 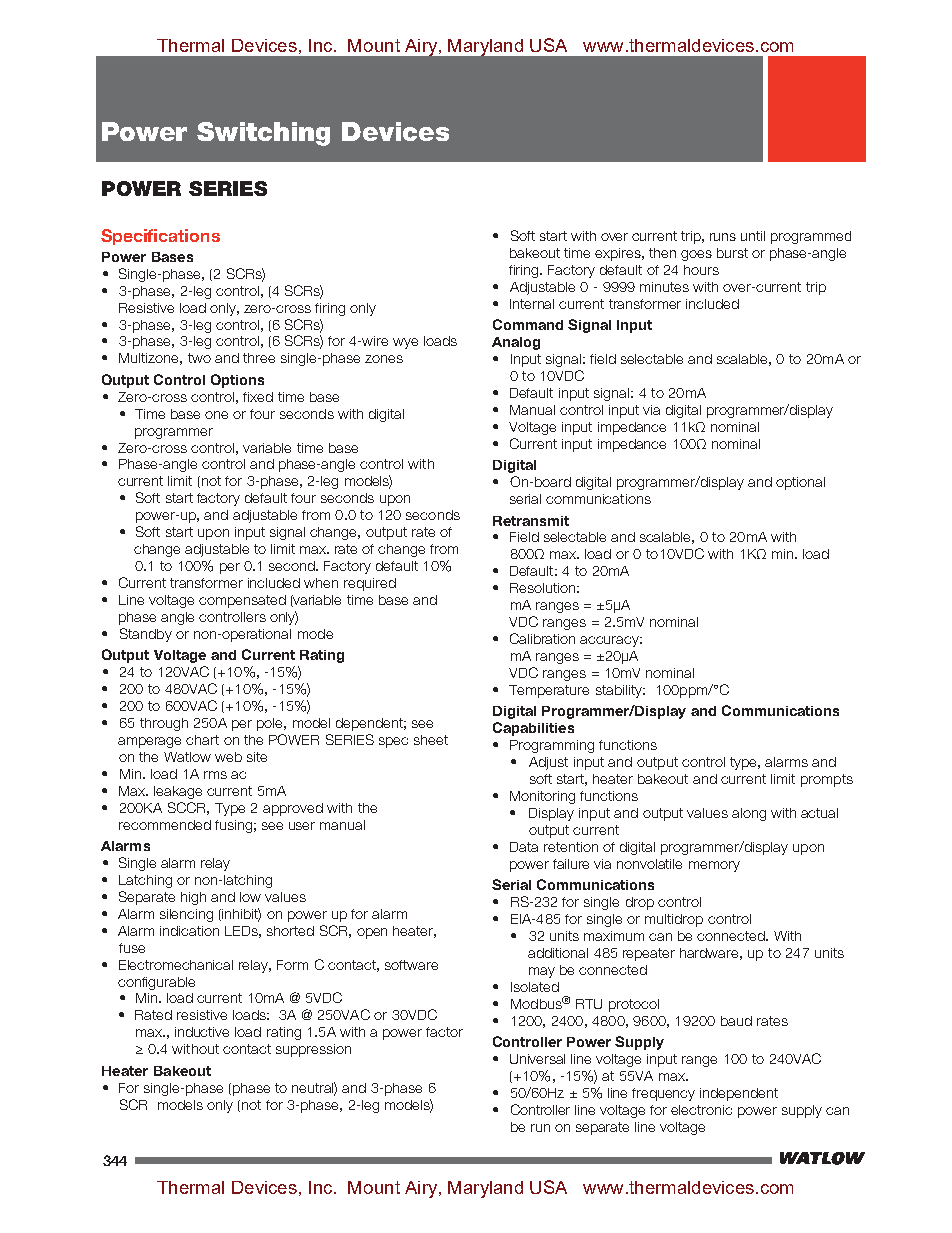 I want to click on along, so click(x=749, y=814).
